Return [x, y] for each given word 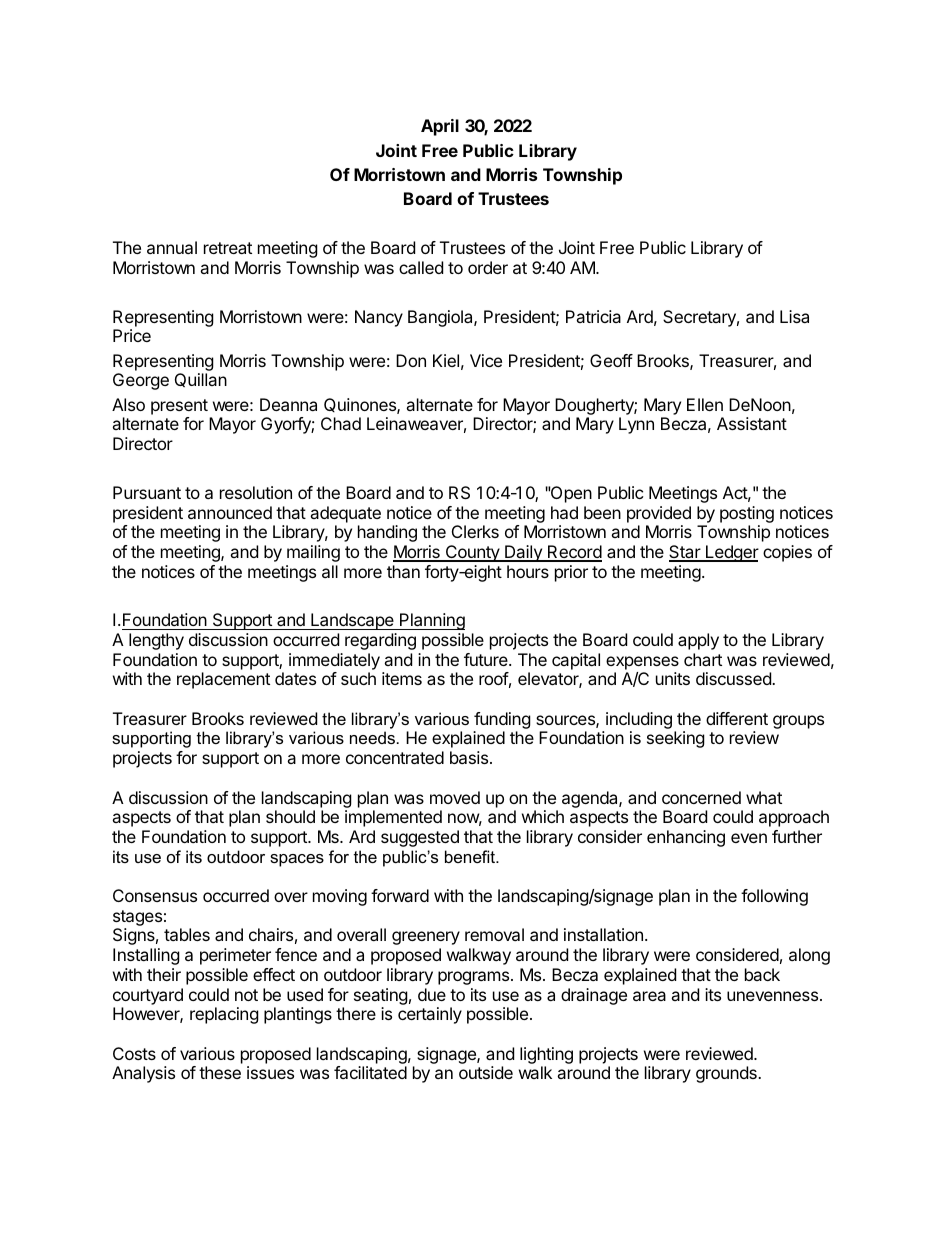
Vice [486, 360]
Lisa [794, 316]
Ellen [705, 404]
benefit [471, 856]
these [220, 1072]
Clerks [475, 531]
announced [230, 512]
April [440, 127]
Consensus [155, 895]
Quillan [201, 380]
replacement [223, 680]
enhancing [686, 838]
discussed [734, 678]
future [487, 659]
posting [747, 514]
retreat [228, 248]
